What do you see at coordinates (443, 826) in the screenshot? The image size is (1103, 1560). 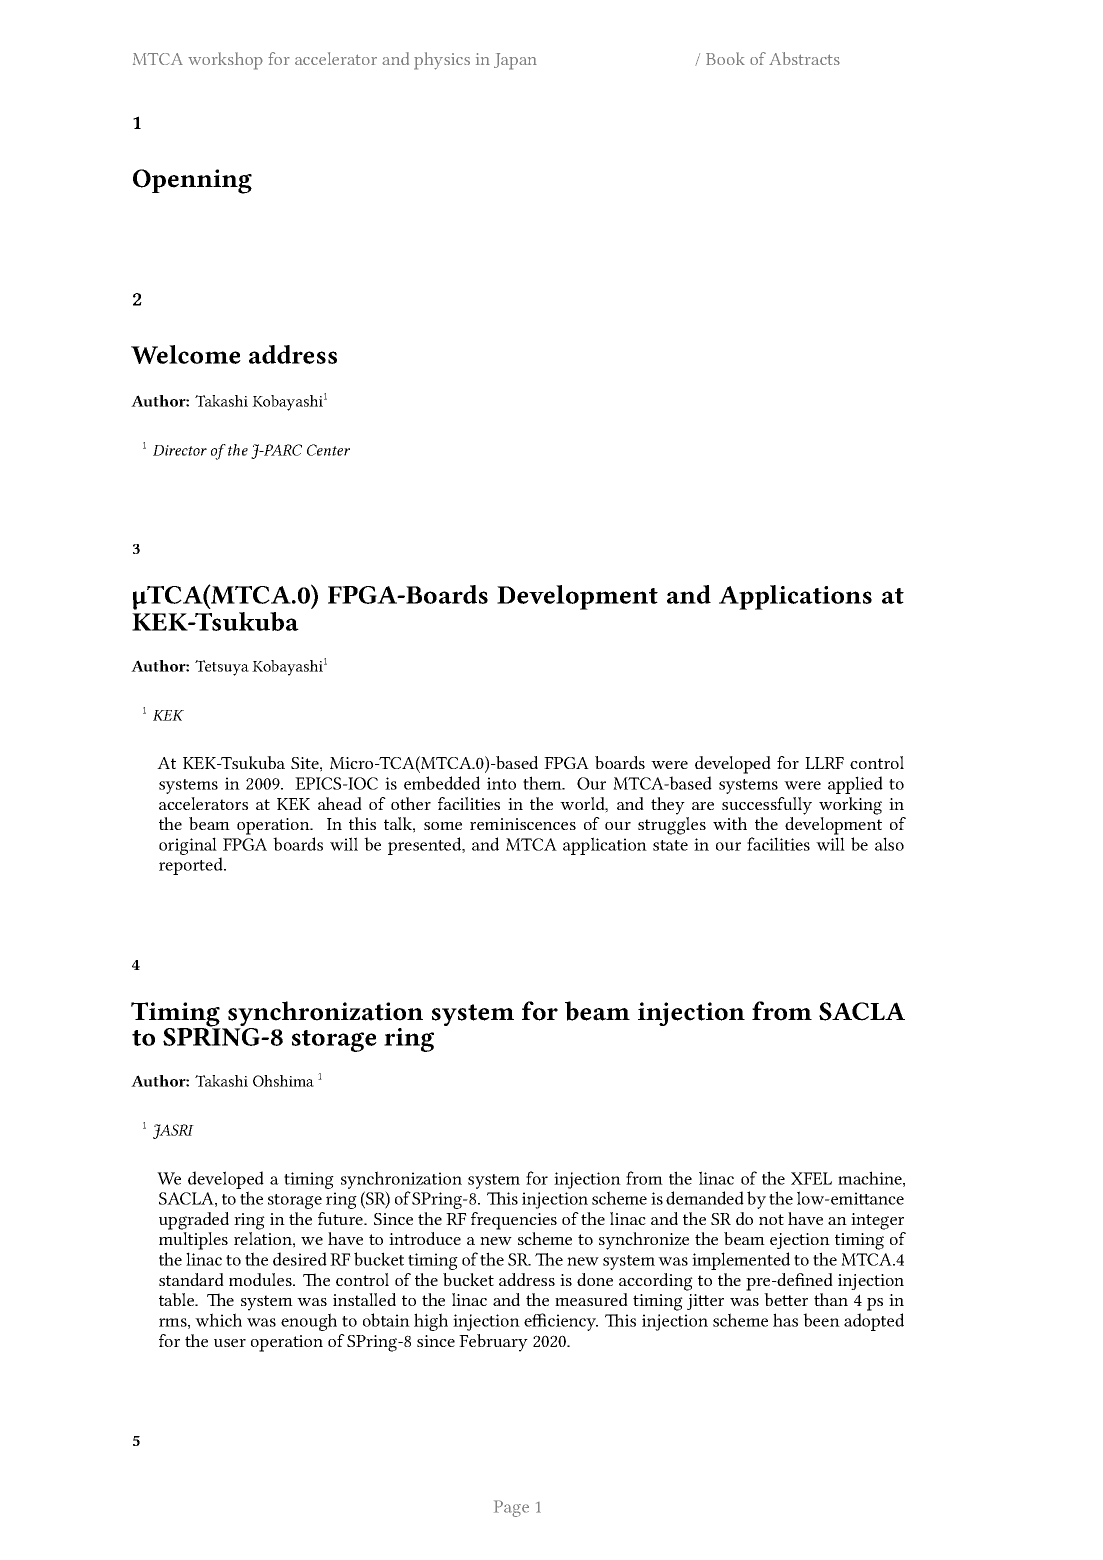 I see `some` at bounding box center [443, 826].
